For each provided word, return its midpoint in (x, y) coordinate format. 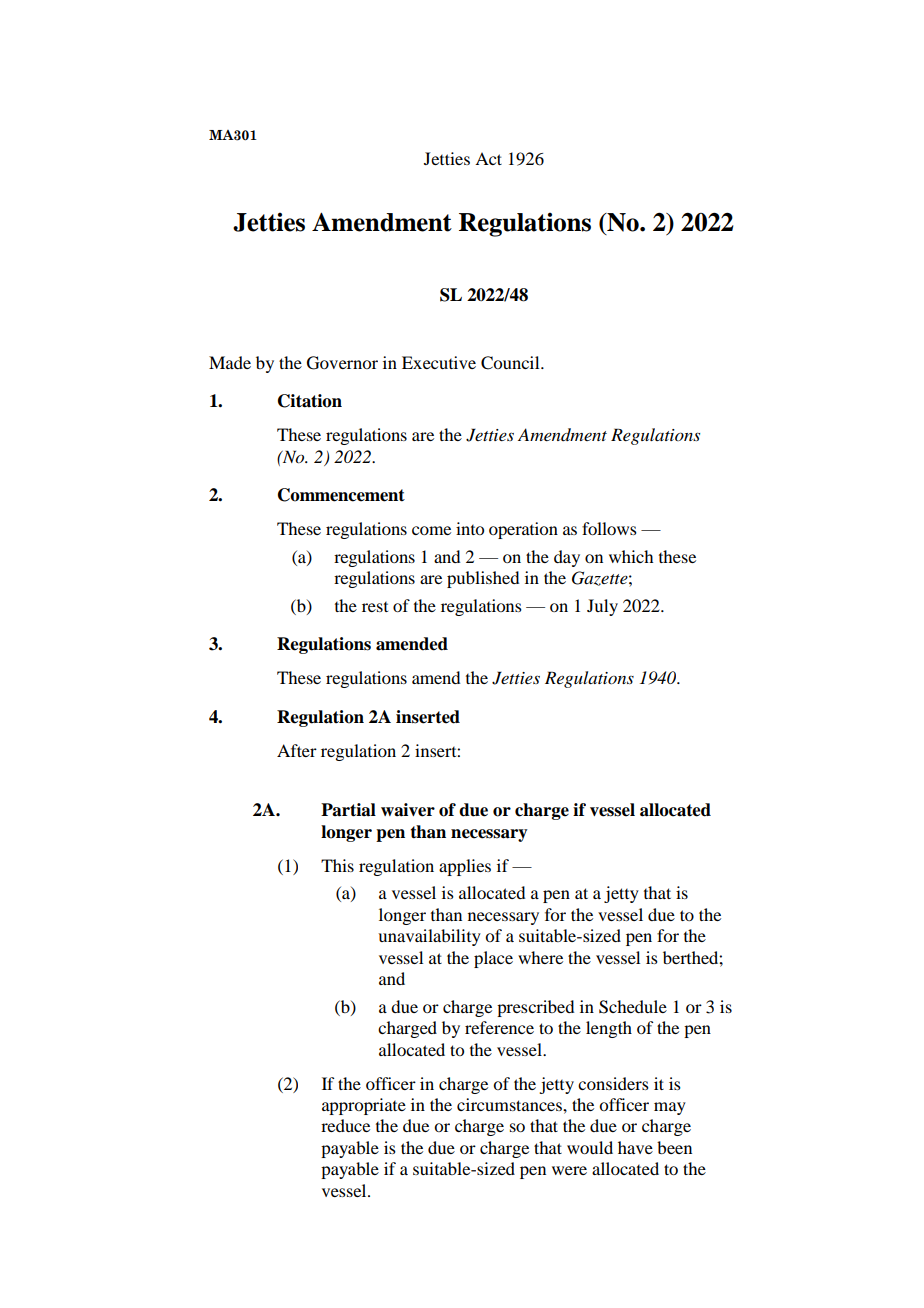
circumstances (510, 1104)
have (635, 1147)
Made (230, 362)
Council (511, 363)
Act (488, 158)
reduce (345, 1125)
